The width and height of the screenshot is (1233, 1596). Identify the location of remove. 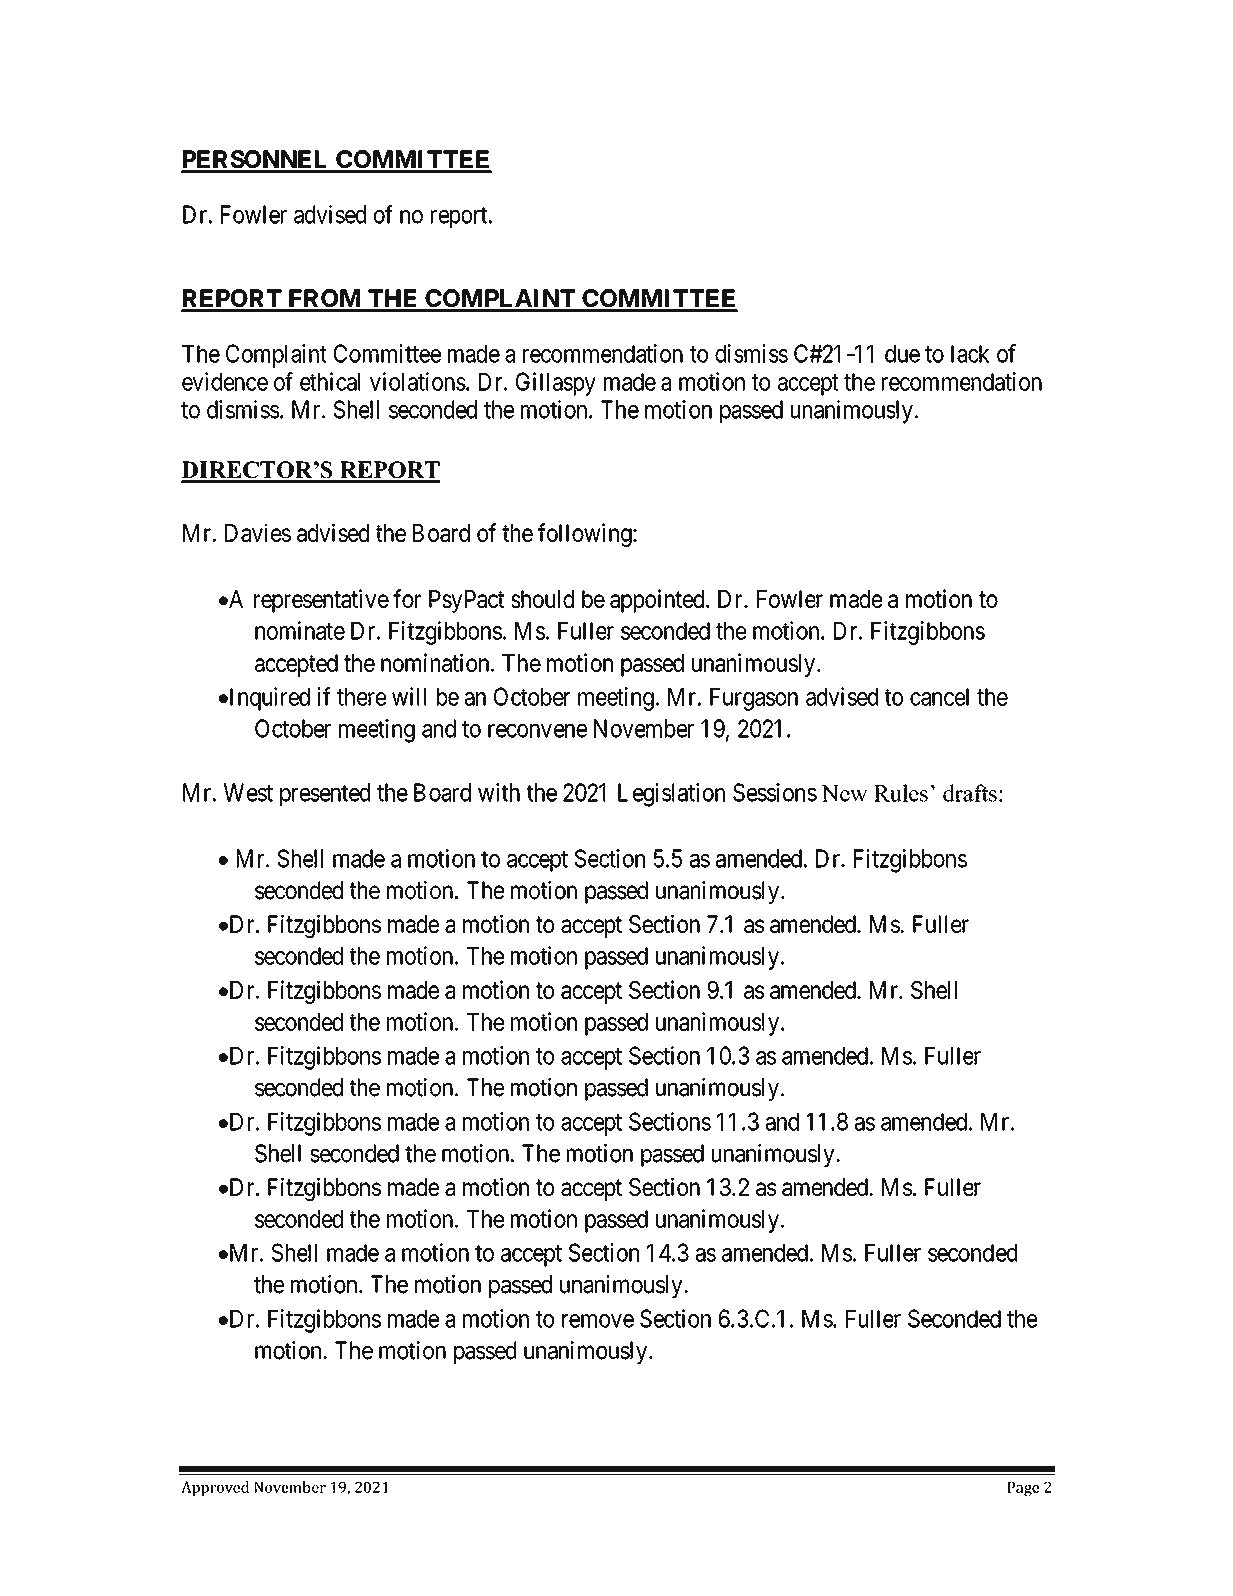
(598, 1321).
